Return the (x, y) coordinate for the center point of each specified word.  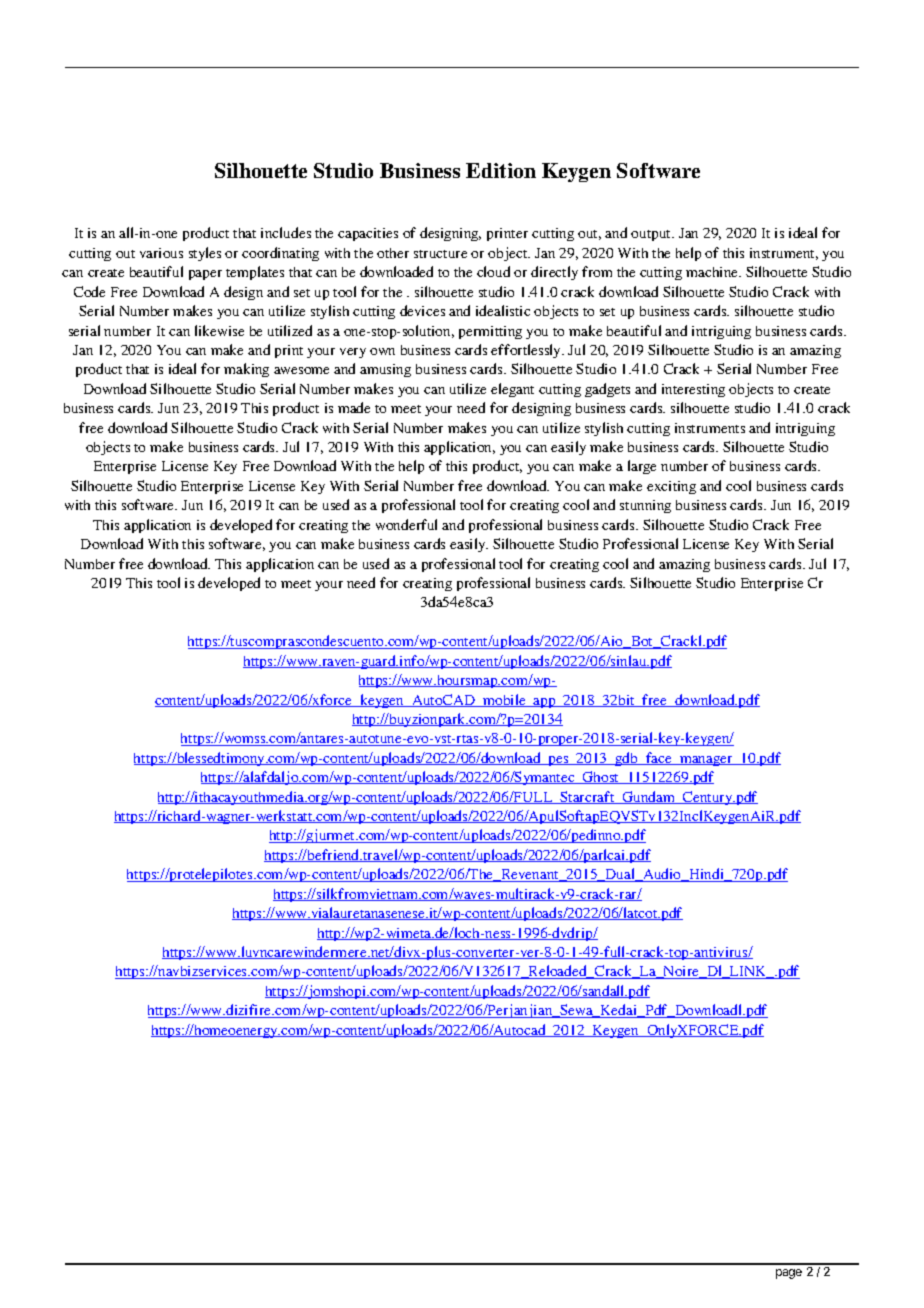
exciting (671, 487)
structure (440, 254)
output (652, 235)
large (642, 467)
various (161, 253)
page (789, 1274)
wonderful (406, 524)
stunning (645, 506)
